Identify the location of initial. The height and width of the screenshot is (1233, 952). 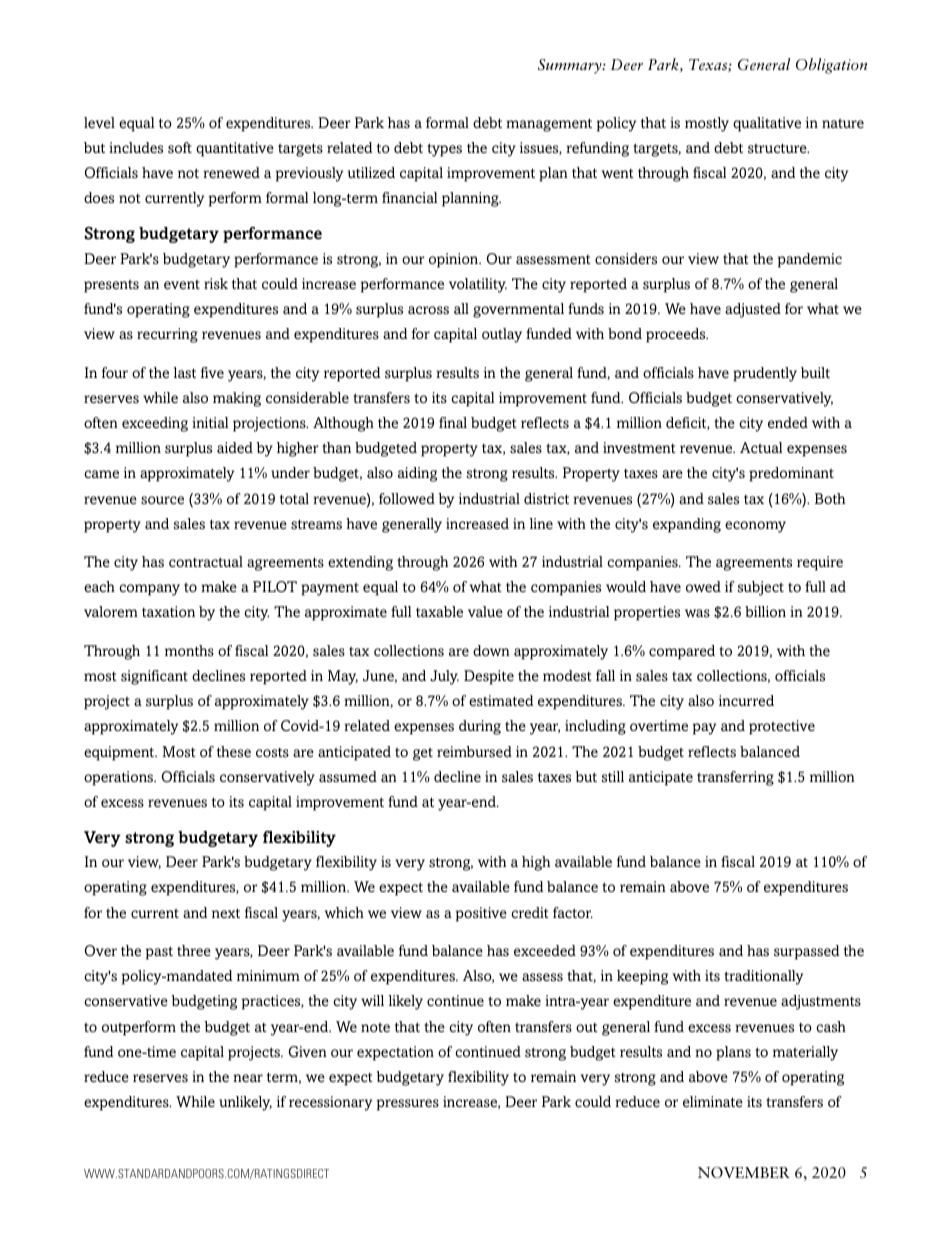
(210, 422).
